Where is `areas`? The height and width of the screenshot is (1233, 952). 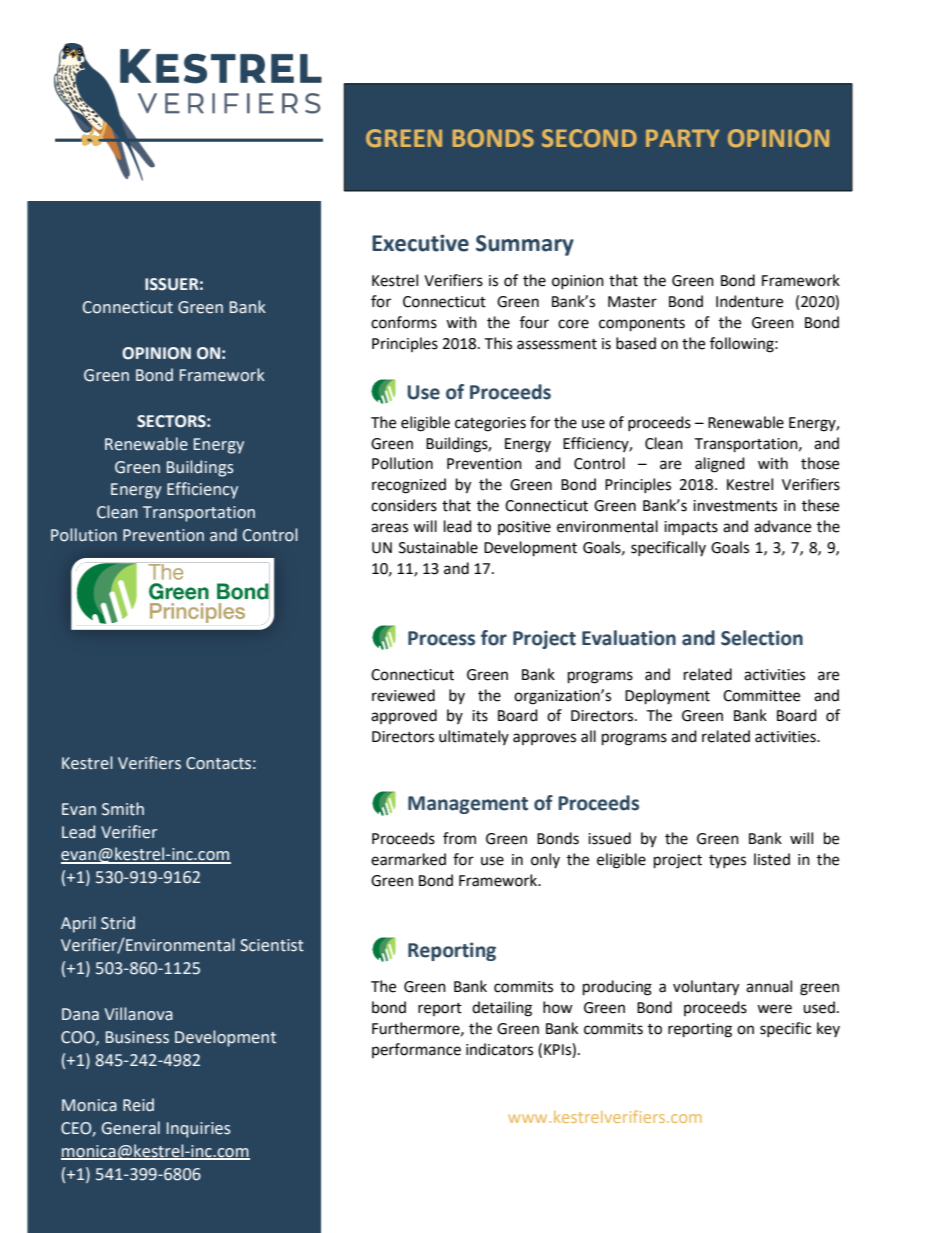 areas is located at coordinates (389, 528).
